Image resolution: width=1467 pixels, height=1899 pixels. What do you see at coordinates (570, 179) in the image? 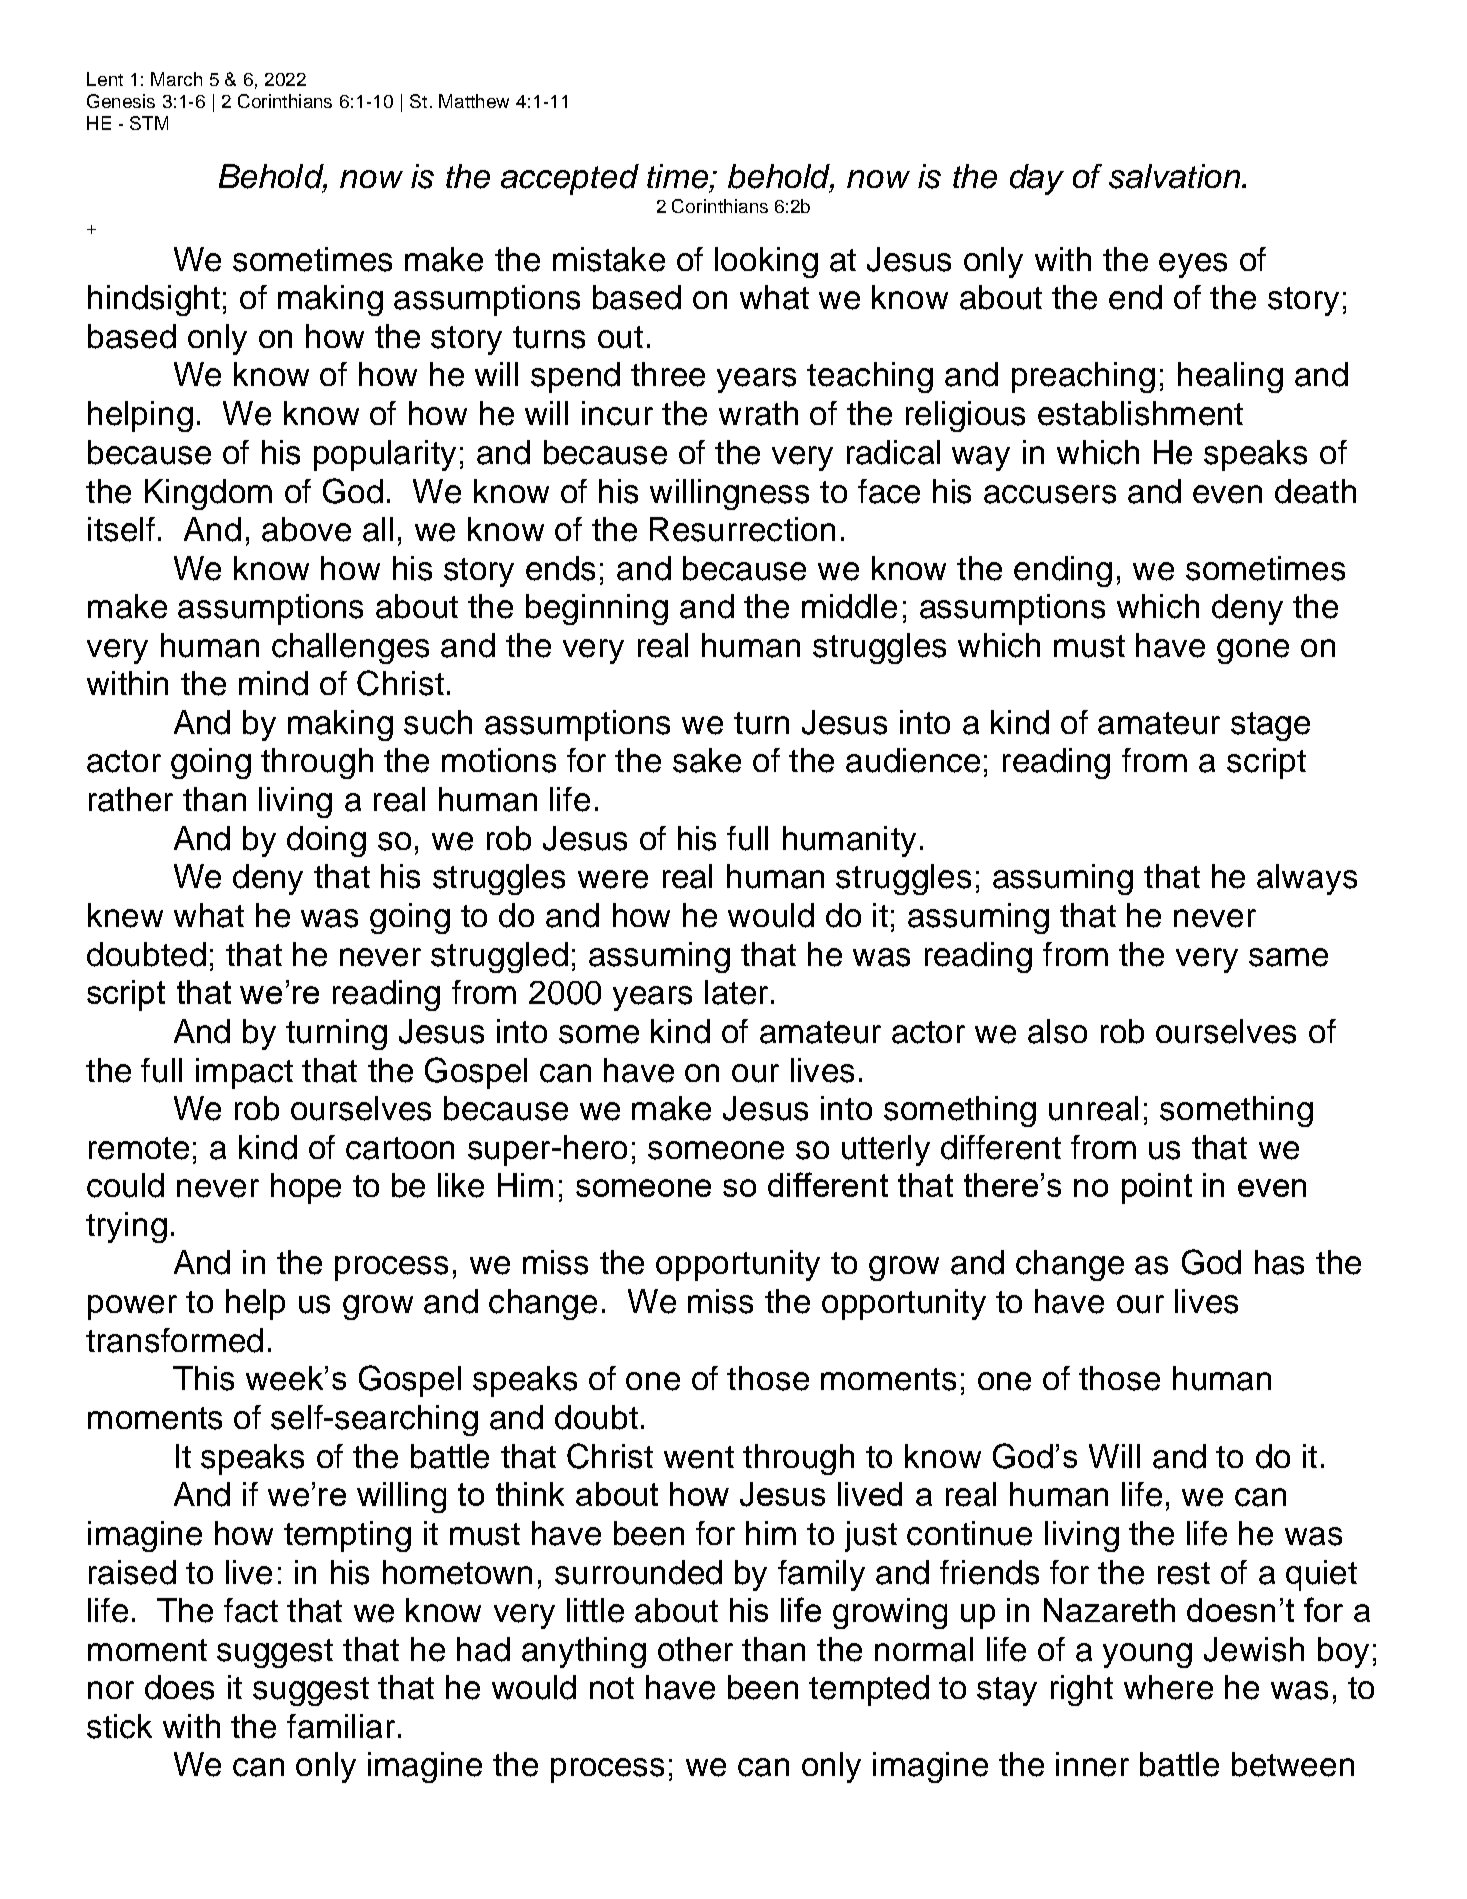
I see `accepted` at bounding box center [570, 179].
